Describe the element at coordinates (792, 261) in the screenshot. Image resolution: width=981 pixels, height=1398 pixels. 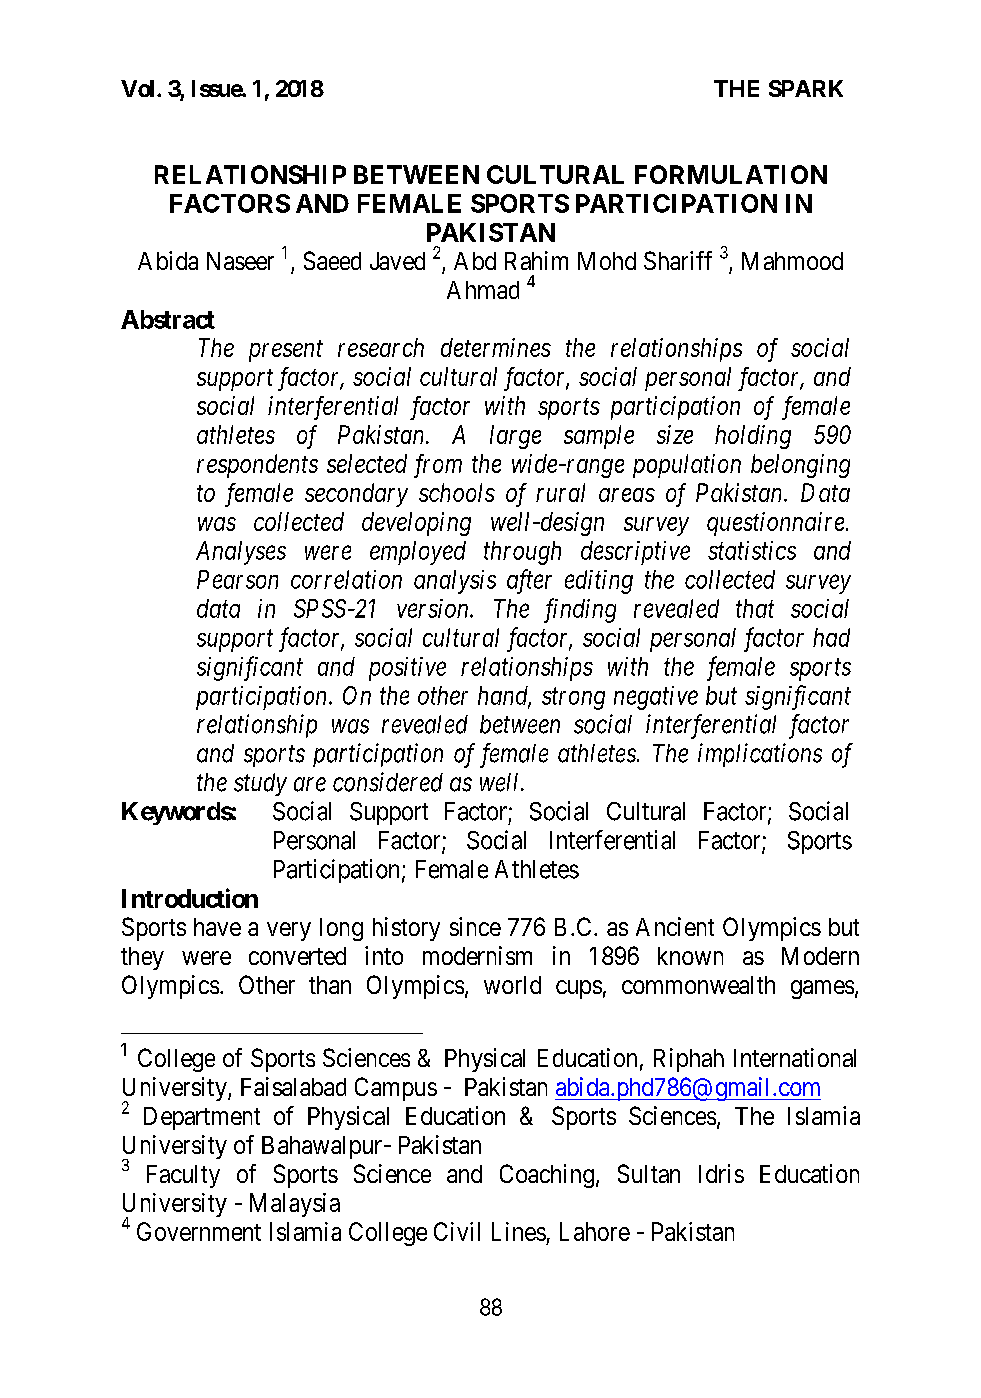
I see `Mahmood` at that location.
